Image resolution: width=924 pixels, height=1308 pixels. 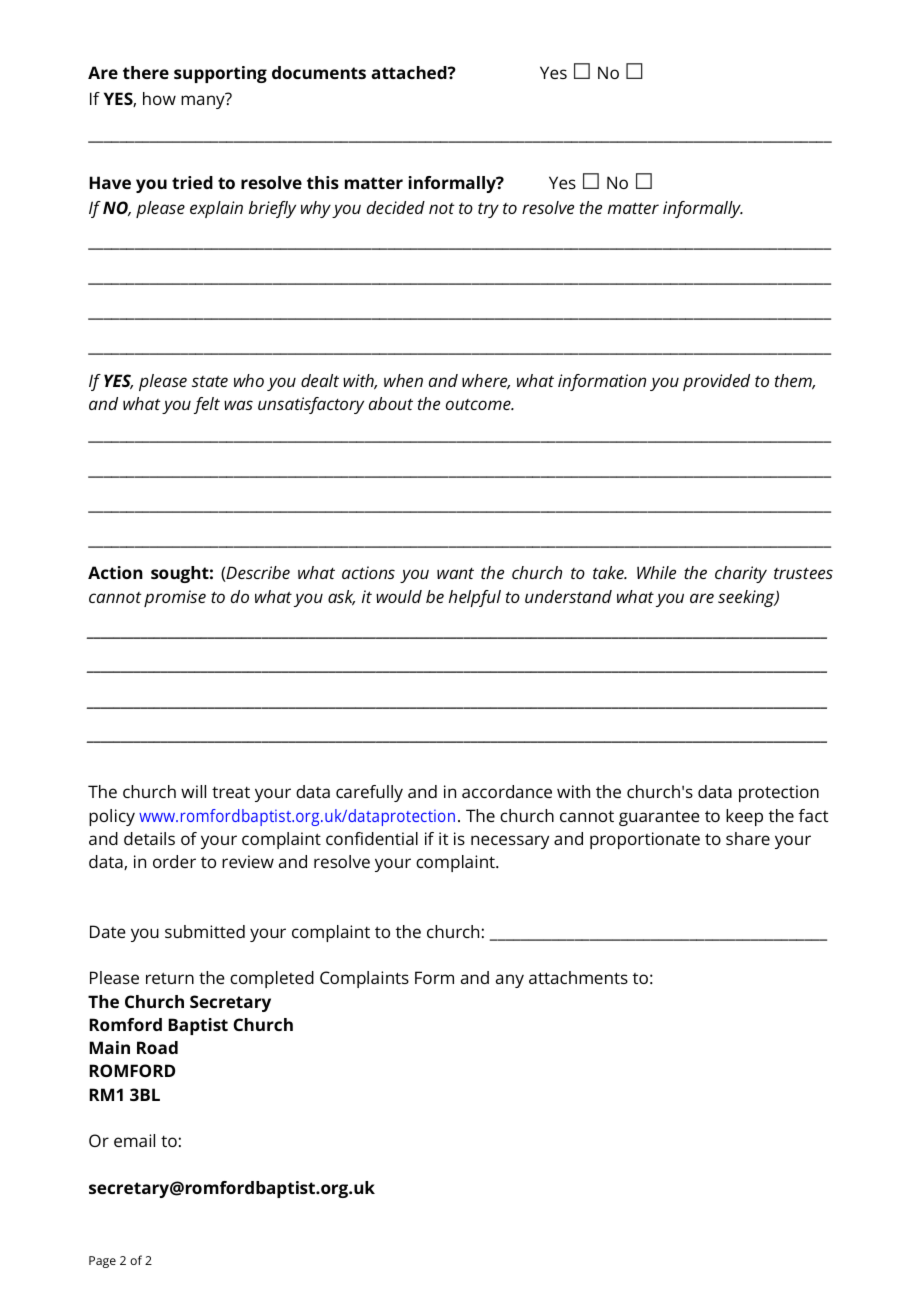 I want to click on try, so click(x=488, y=210).
